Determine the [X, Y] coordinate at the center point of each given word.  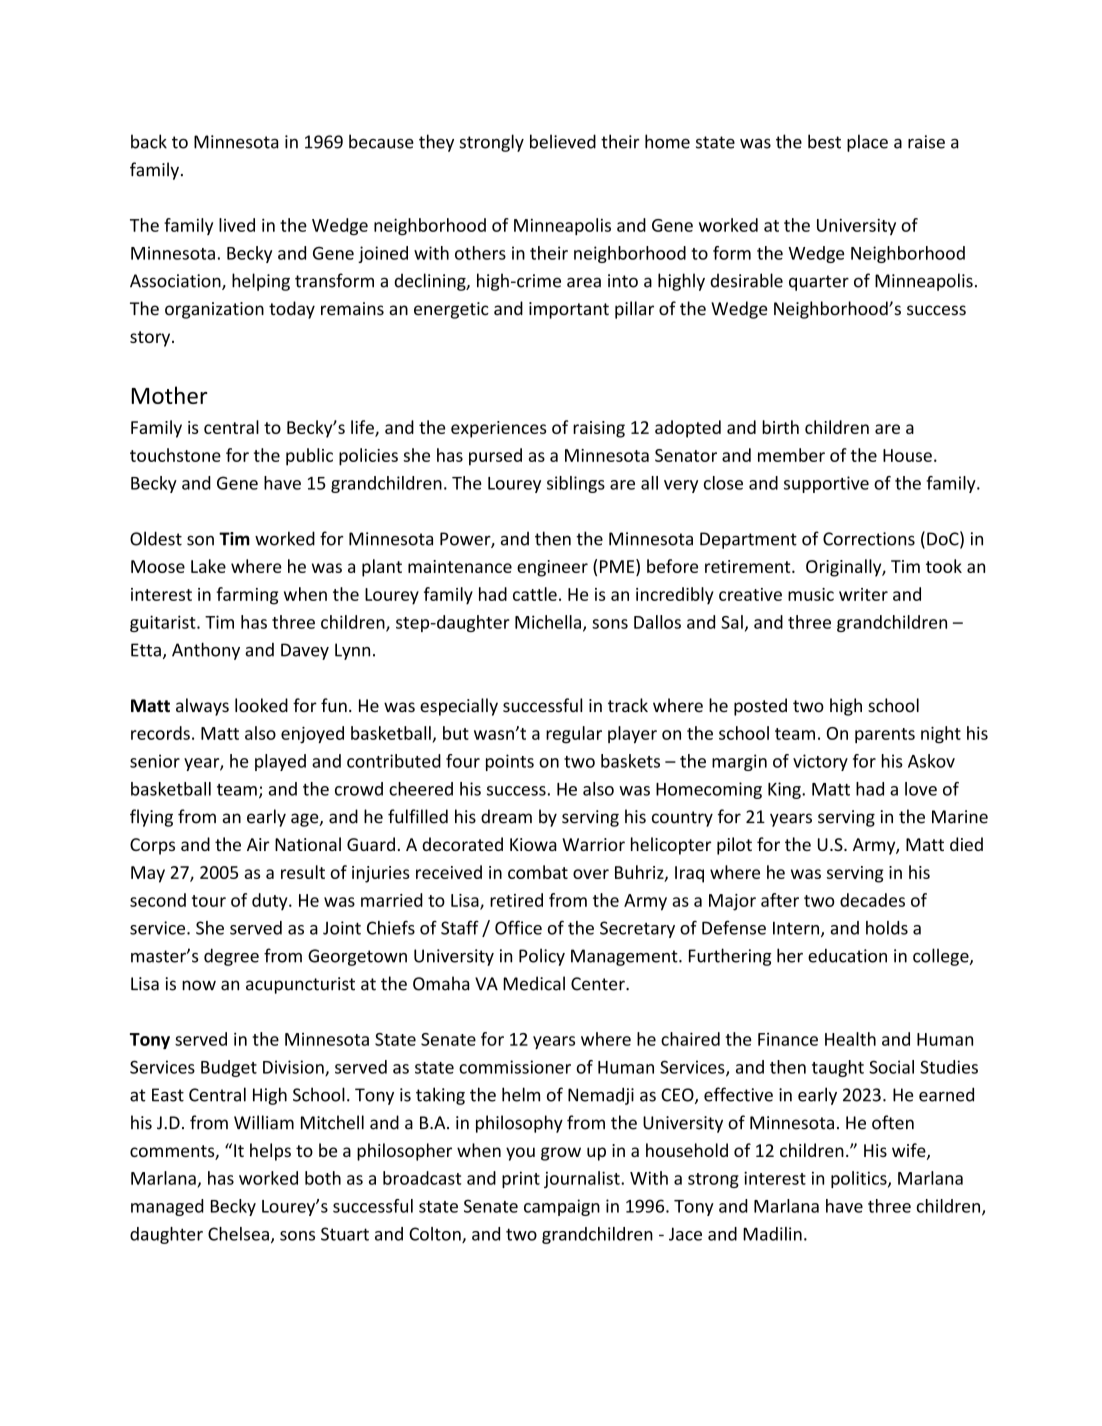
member [791, 455]
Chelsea [238, 1234]
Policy [542, 957]
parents [885, 735]
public [309, 457]
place [867, 143]
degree [231, 957]
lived [237, 225]
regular [574, 735]
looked [261, 705]
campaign [562, 1207]
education [847, 956]
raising [599, 429]
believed [563, 141]
